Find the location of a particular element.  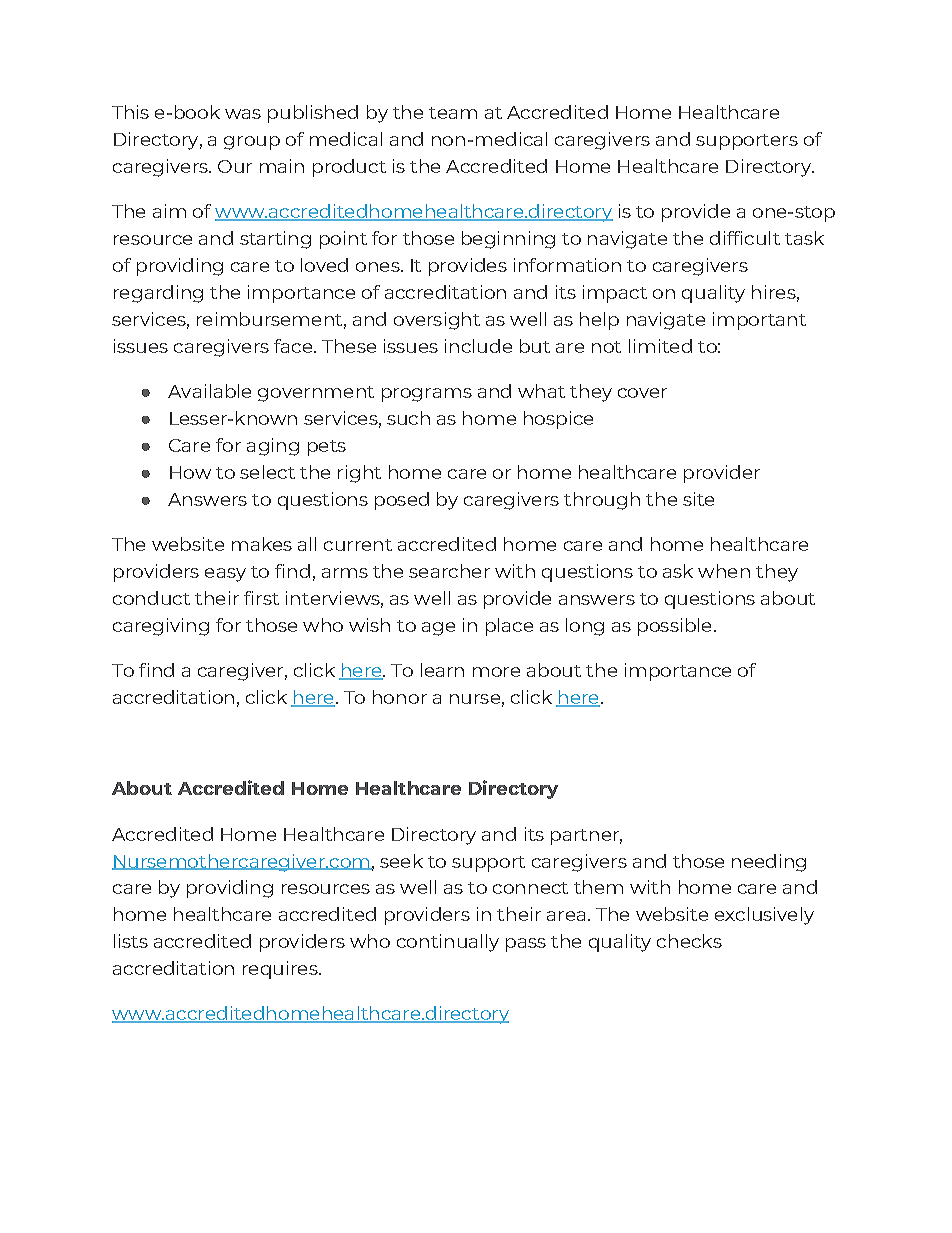

team is located at coordinates (453, 113).
